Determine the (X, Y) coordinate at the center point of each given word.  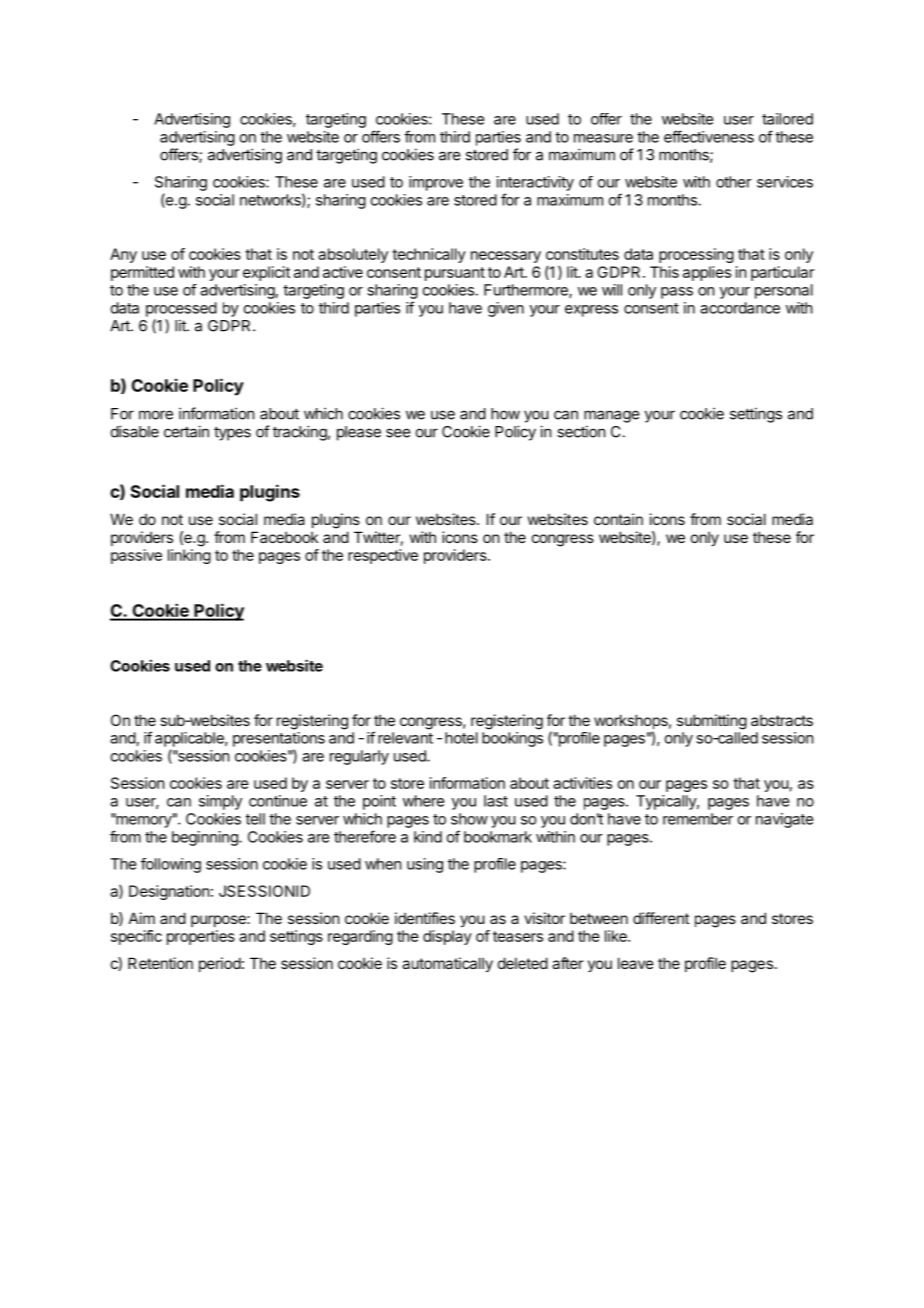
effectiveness (709, 136)
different (661, 918)
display (447, 937)
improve (436, 183)
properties (201, 937)
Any (123, 255)
